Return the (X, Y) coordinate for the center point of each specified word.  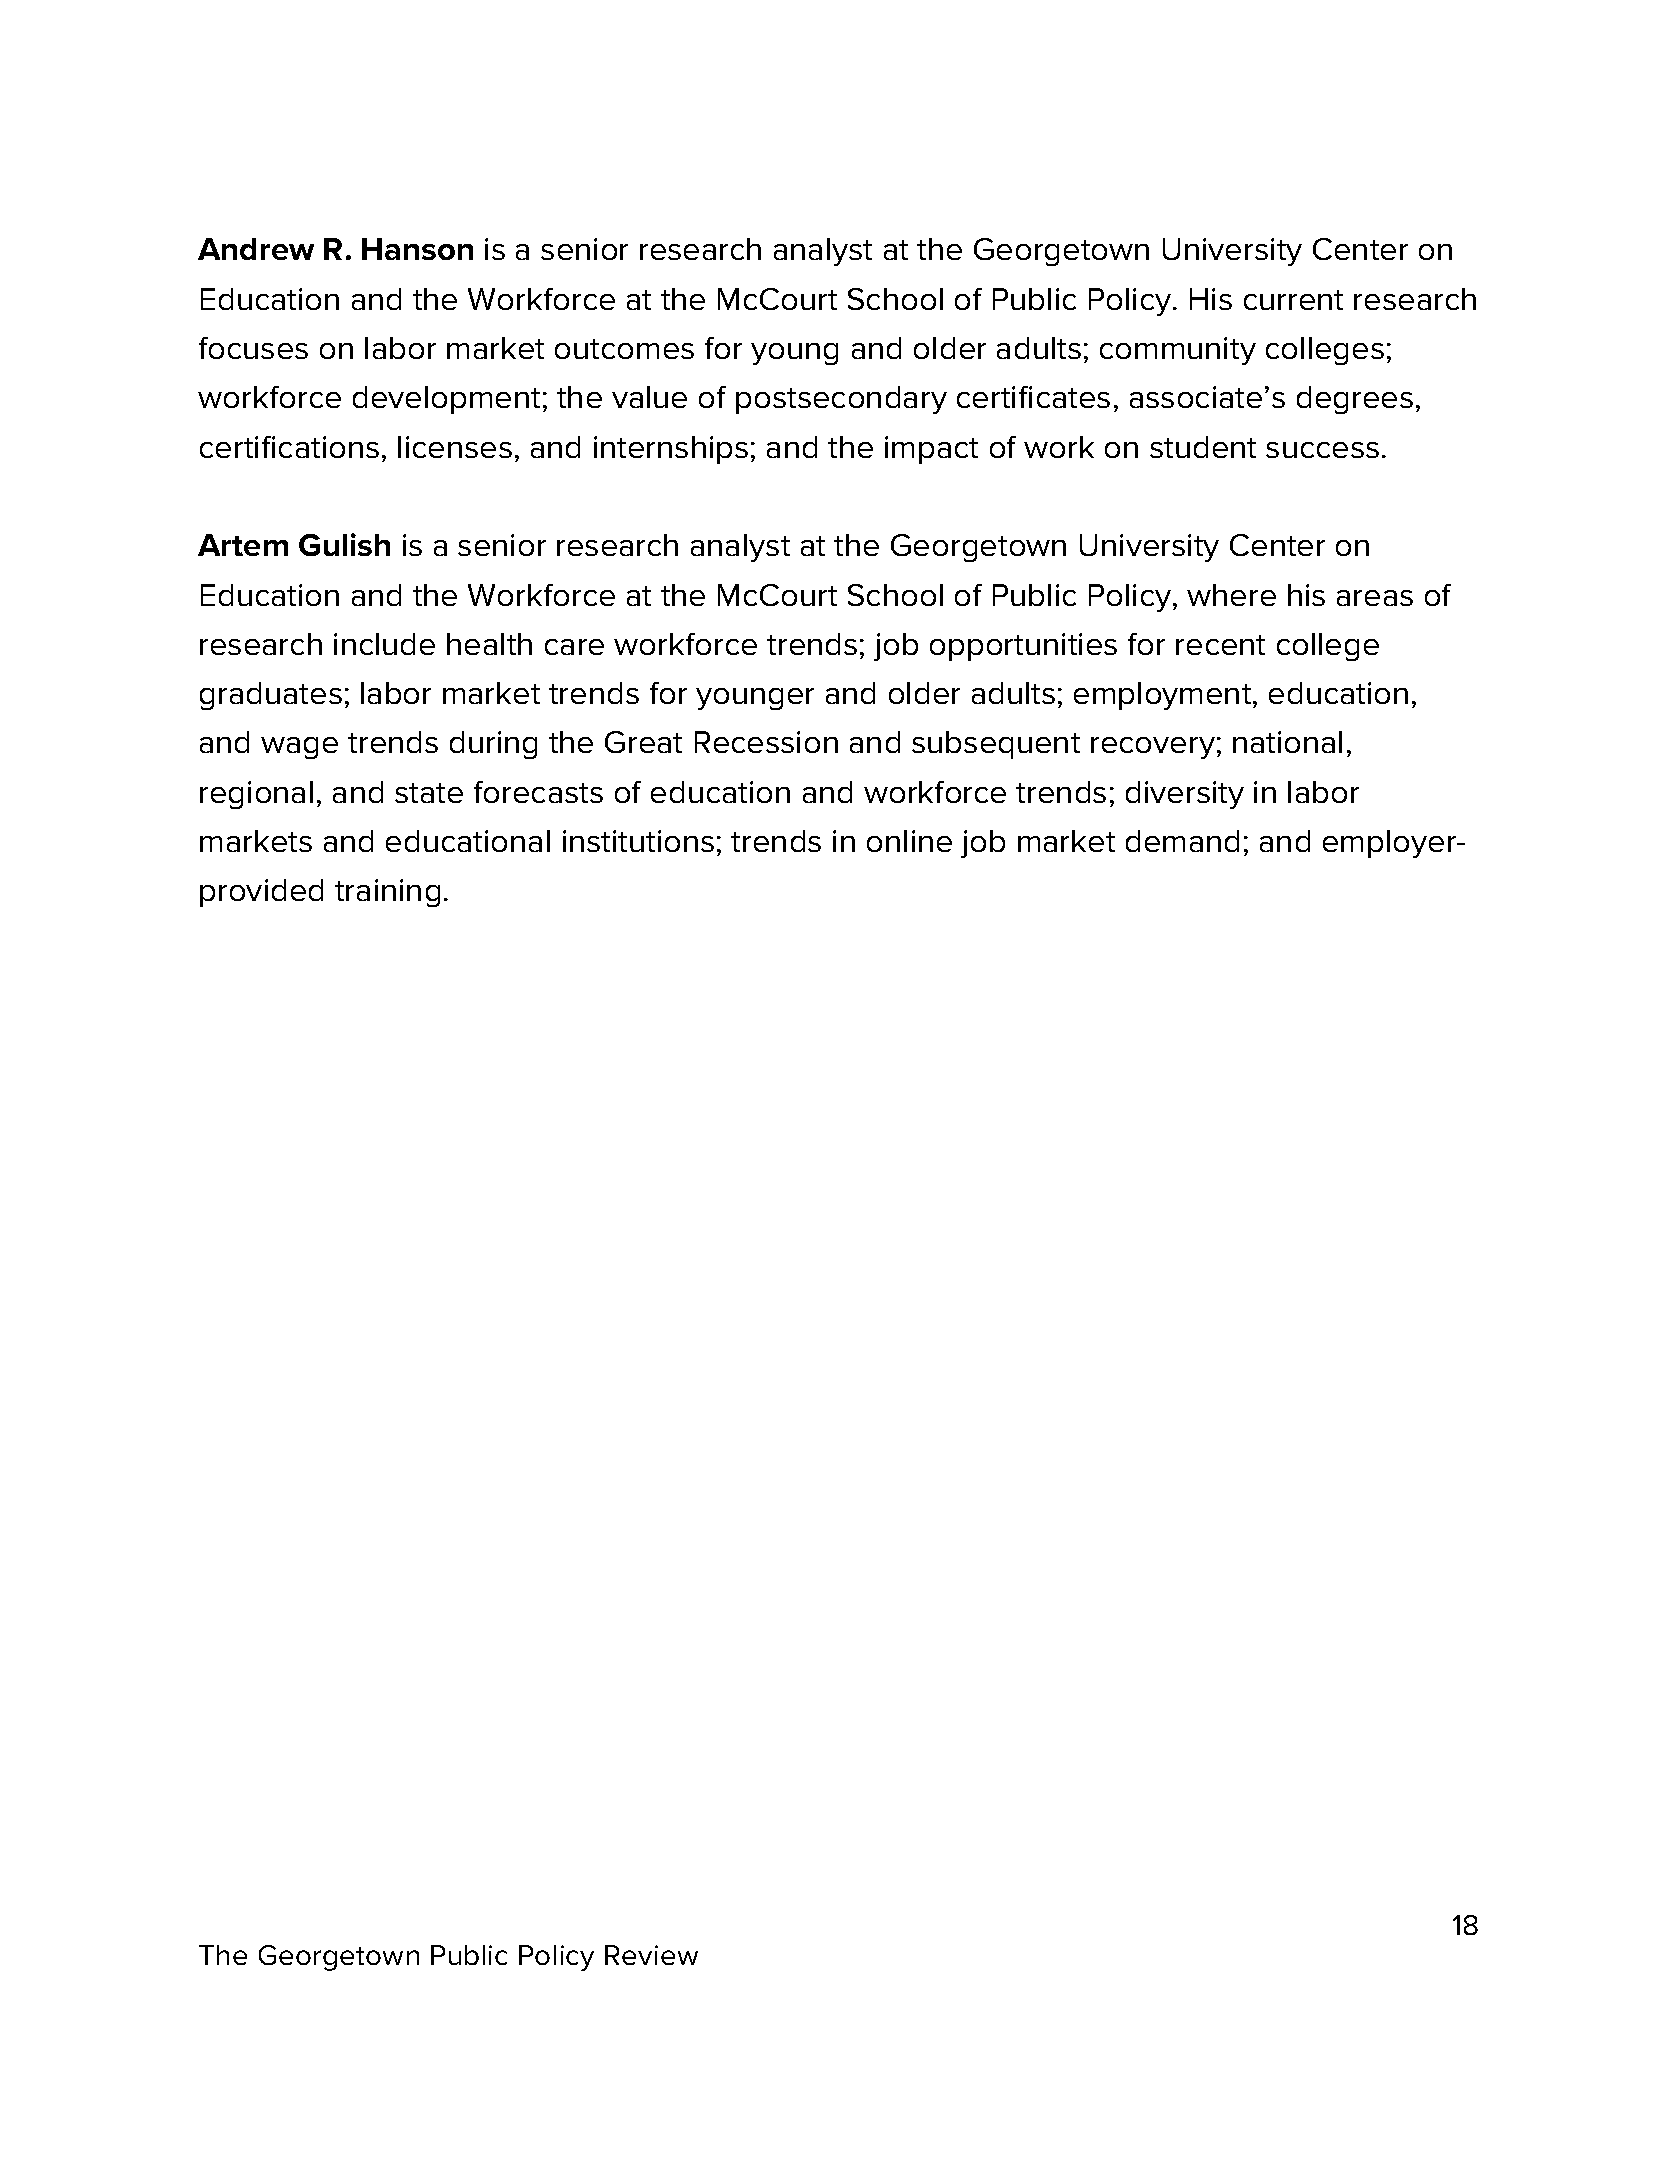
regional (256, 795)
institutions (638, 841)
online (909, 841)
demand (1182, 841)
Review (651, 1955)
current (1293, 300)
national (1287, 742)
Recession (766, 742)
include (384, 644)
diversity (1185, 795)
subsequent (996, 745)
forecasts (538, 792)
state (429, 793)
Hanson (417, 249)
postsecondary (841, 400)
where (1231, 595)
